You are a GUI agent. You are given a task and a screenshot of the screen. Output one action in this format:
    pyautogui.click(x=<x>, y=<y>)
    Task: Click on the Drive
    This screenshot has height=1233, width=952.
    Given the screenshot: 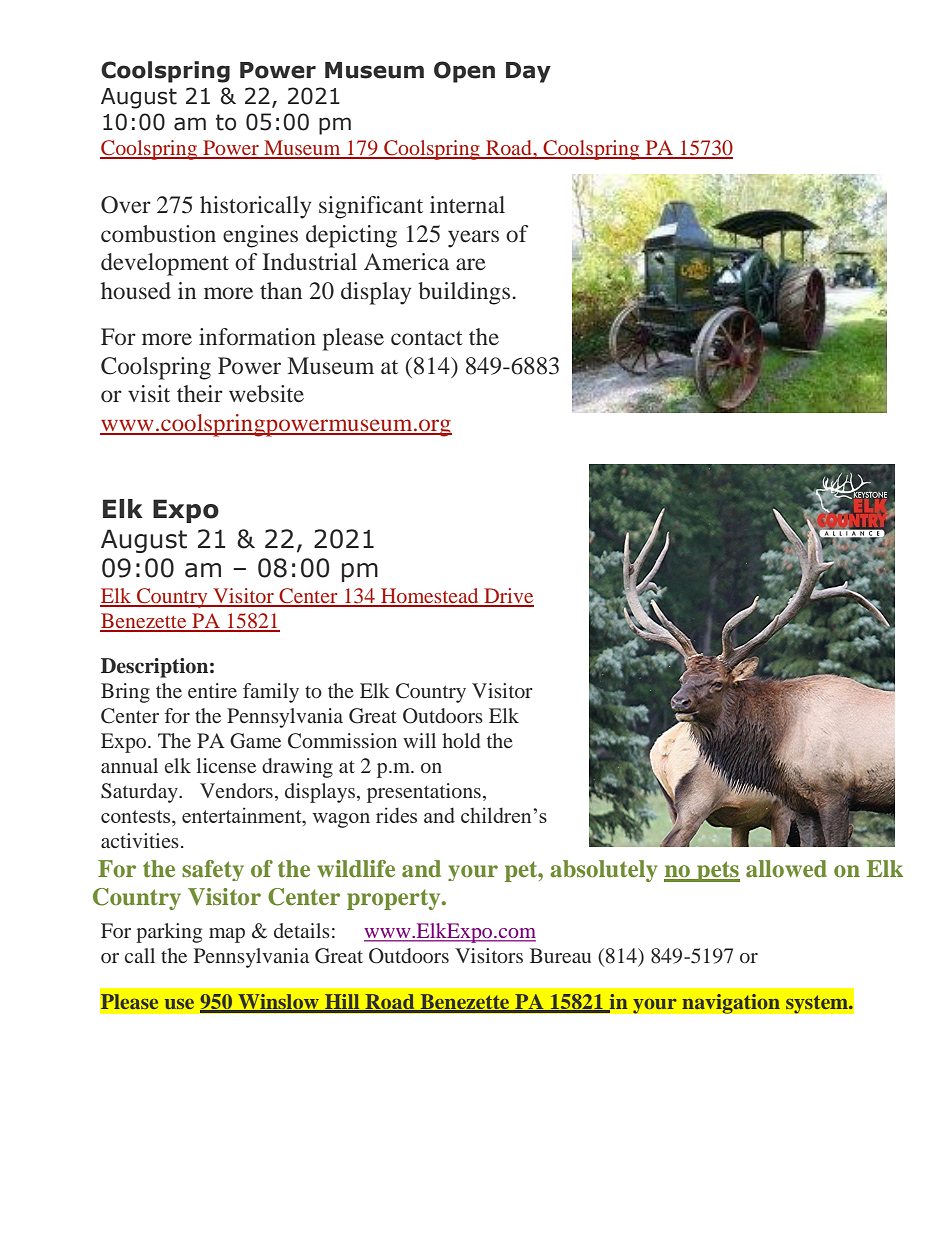 What is the action you would take?
    pyautogui.click(x=508, y=597)
